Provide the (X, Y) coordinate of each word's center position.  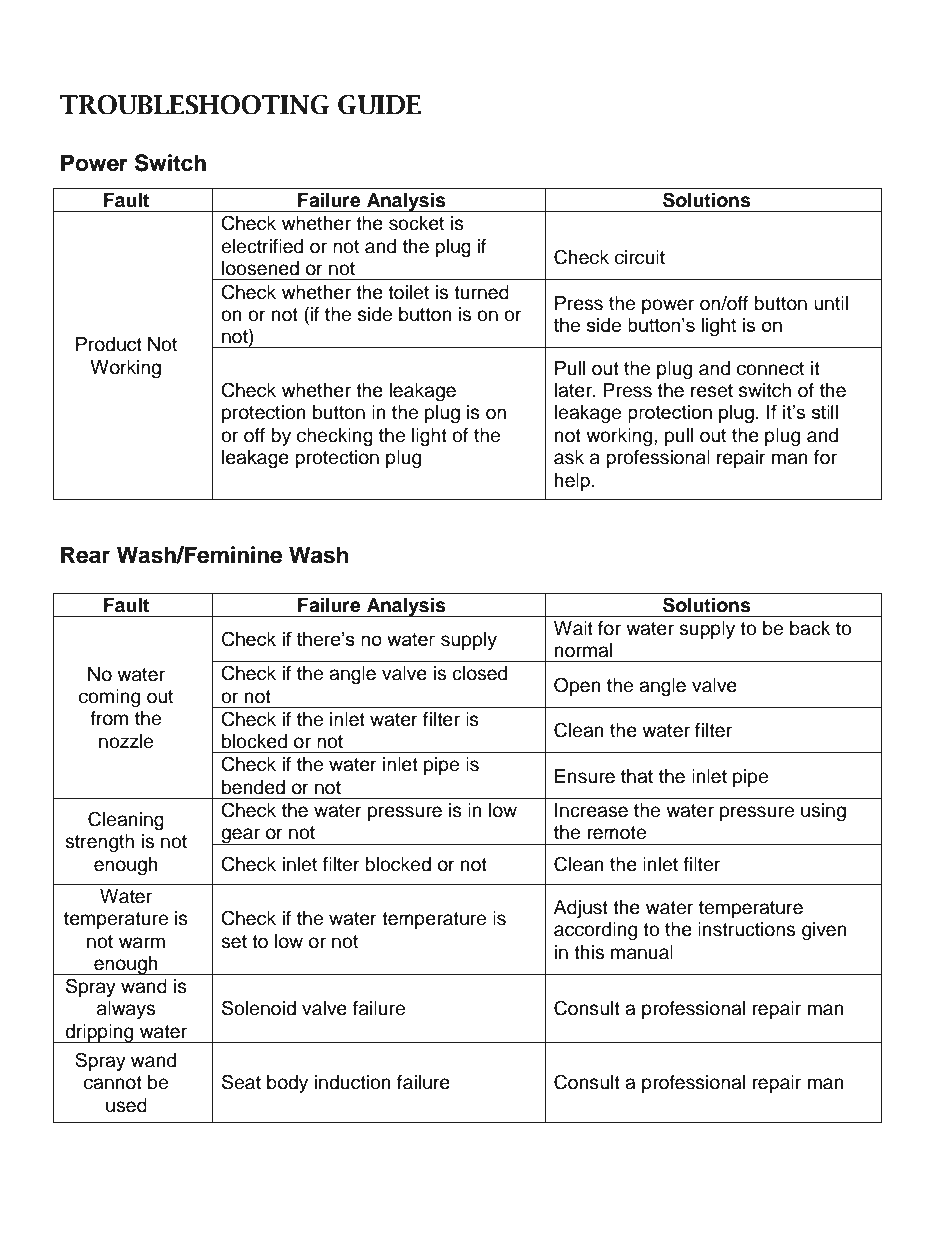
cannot (113, 1083)
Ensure (585, 776)
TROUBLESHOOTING (194, 105)
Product (109, 344)
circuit (640, 257)
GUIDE (379, 105)
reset (712, 391)
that (637, 776)
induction (353, 1082)
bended (253, 787)
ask (569, 457)
